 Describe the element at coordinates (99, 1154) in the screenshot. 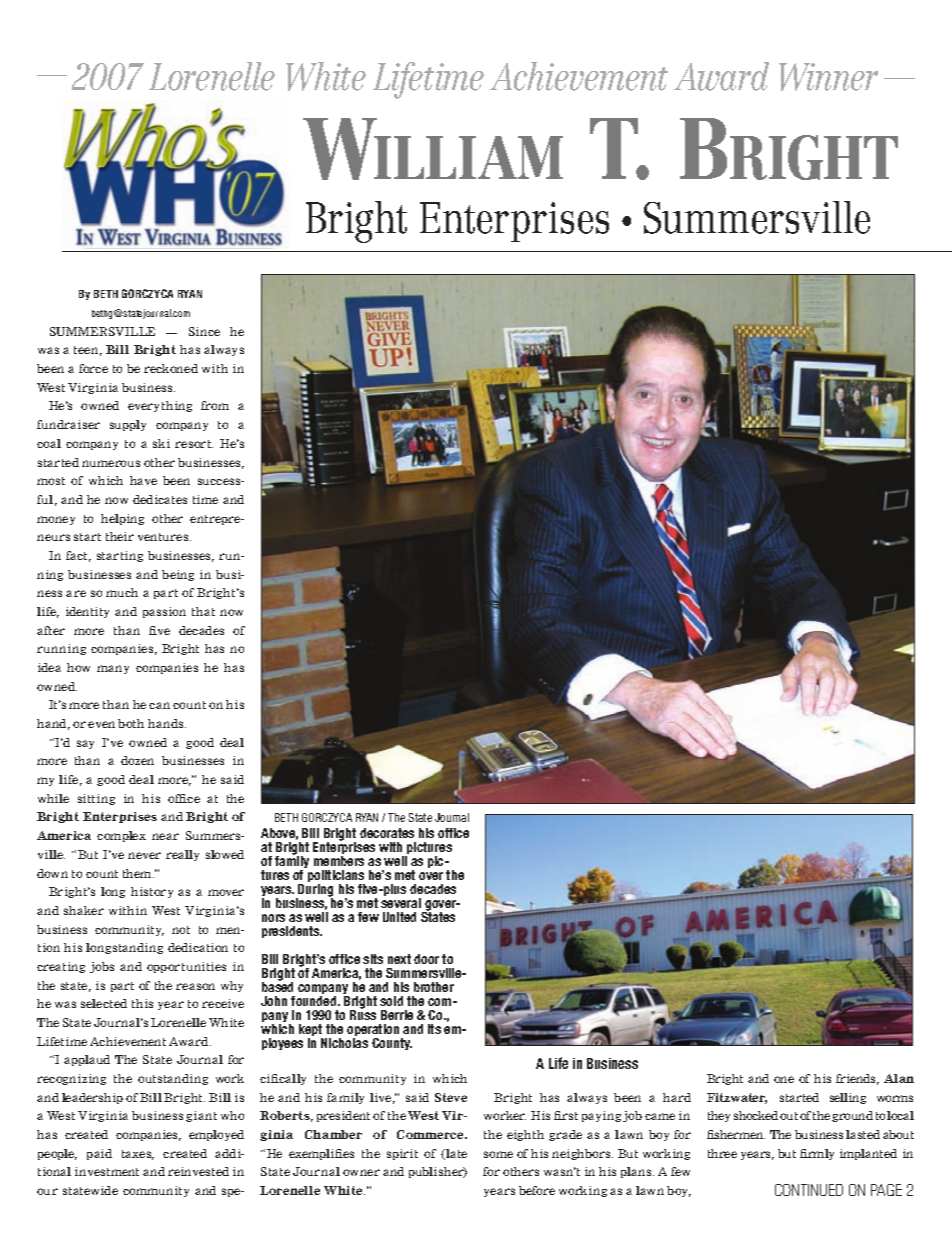

I see `paid` at that location.
